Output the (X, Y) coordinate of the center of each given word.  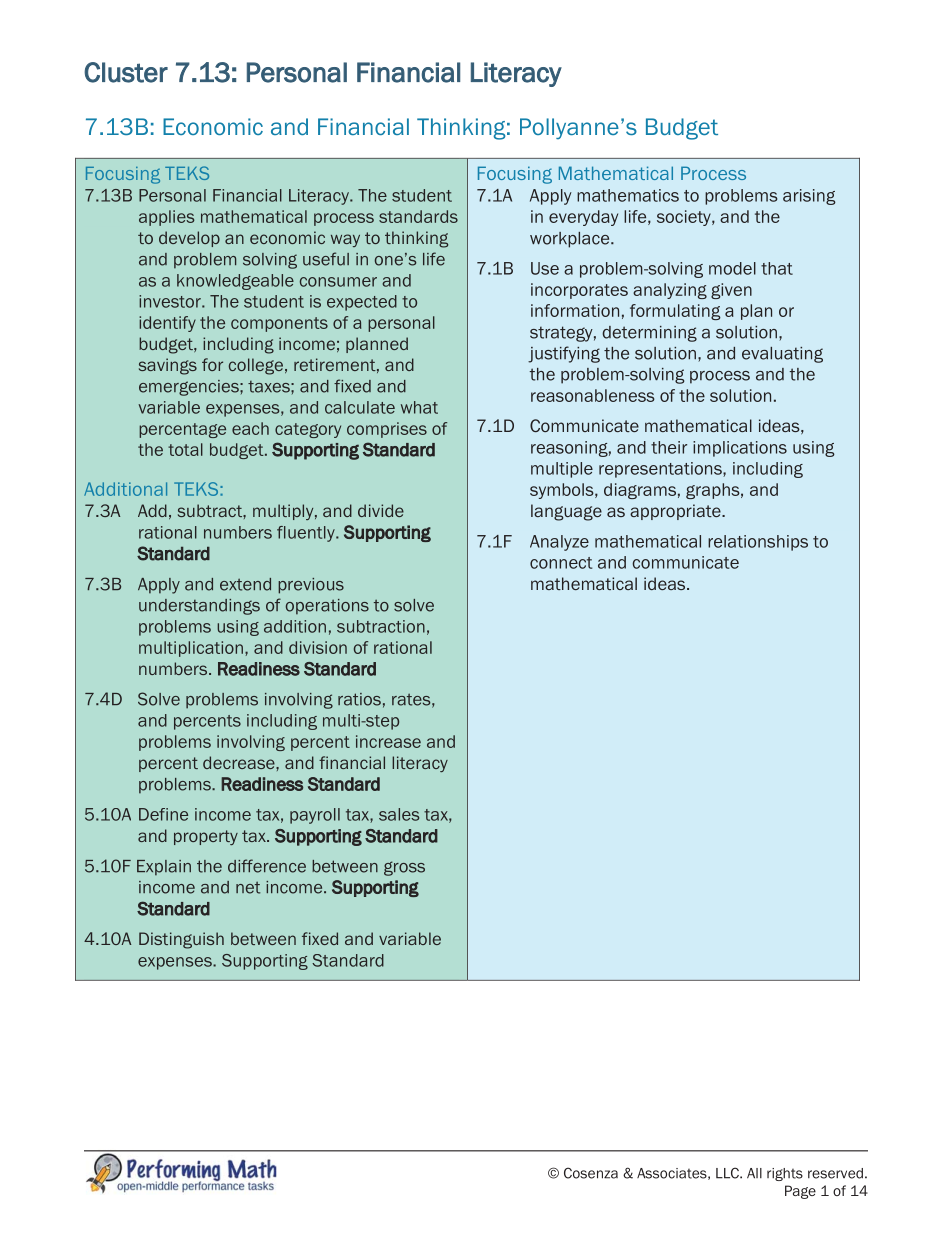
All (754, 1173)
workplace (571, 240)
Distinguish (181, 940)
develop (189, 239)
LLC (728, 1173)
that (777, 268)
